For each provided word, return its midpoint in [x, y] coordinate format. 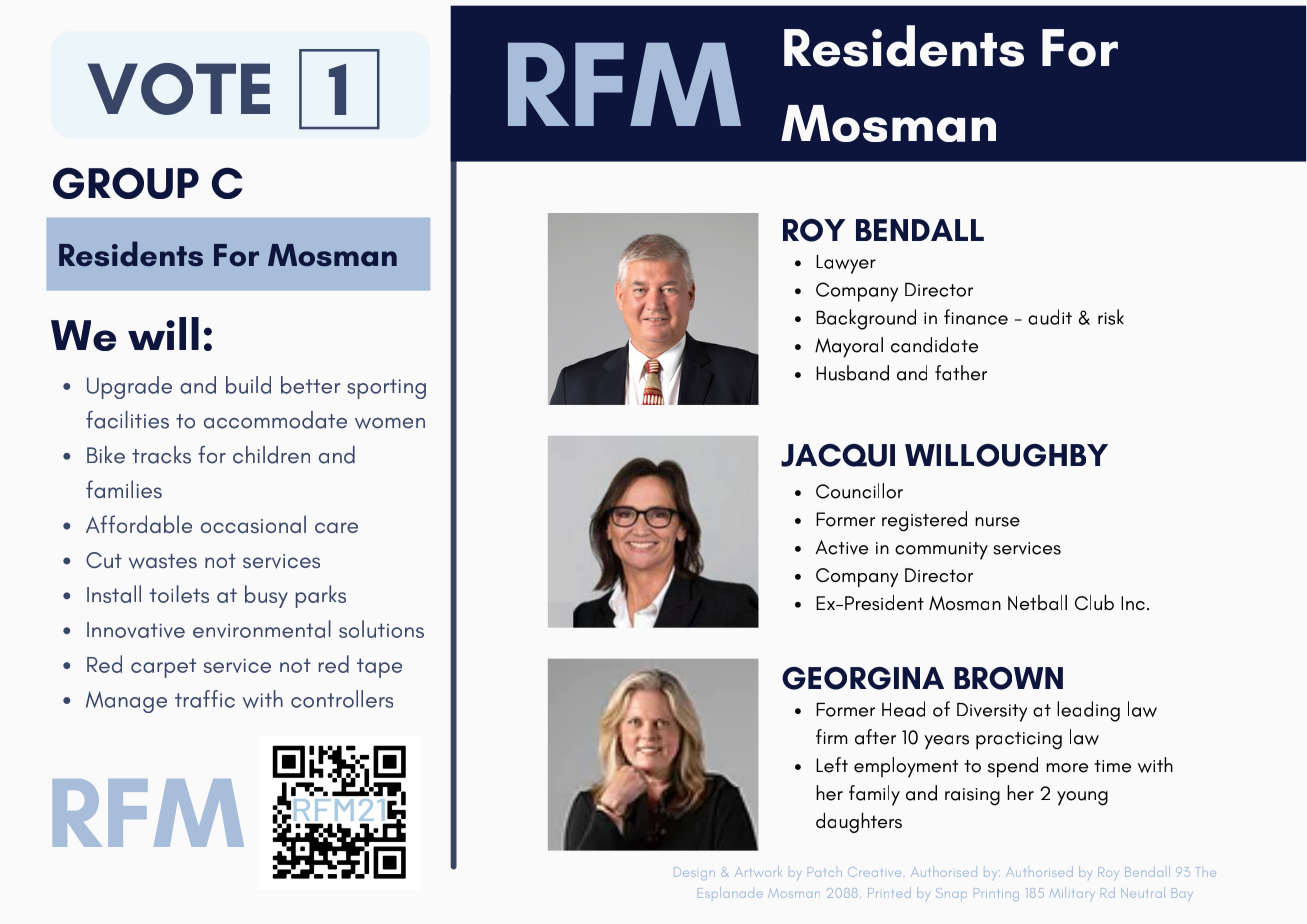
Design [694, 873]
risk [1111, 317]
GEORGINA [863, 678]
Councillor [859, 491]
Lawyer [846, 264]
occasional [253, 524]
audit [1050, 317]
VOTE [179, 89]
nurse [997, 522]
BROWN [1008, 678]
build [248, 385]
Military [1072, 893]
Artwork [758, 871]
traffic [205, 699]
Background [866, 319]
